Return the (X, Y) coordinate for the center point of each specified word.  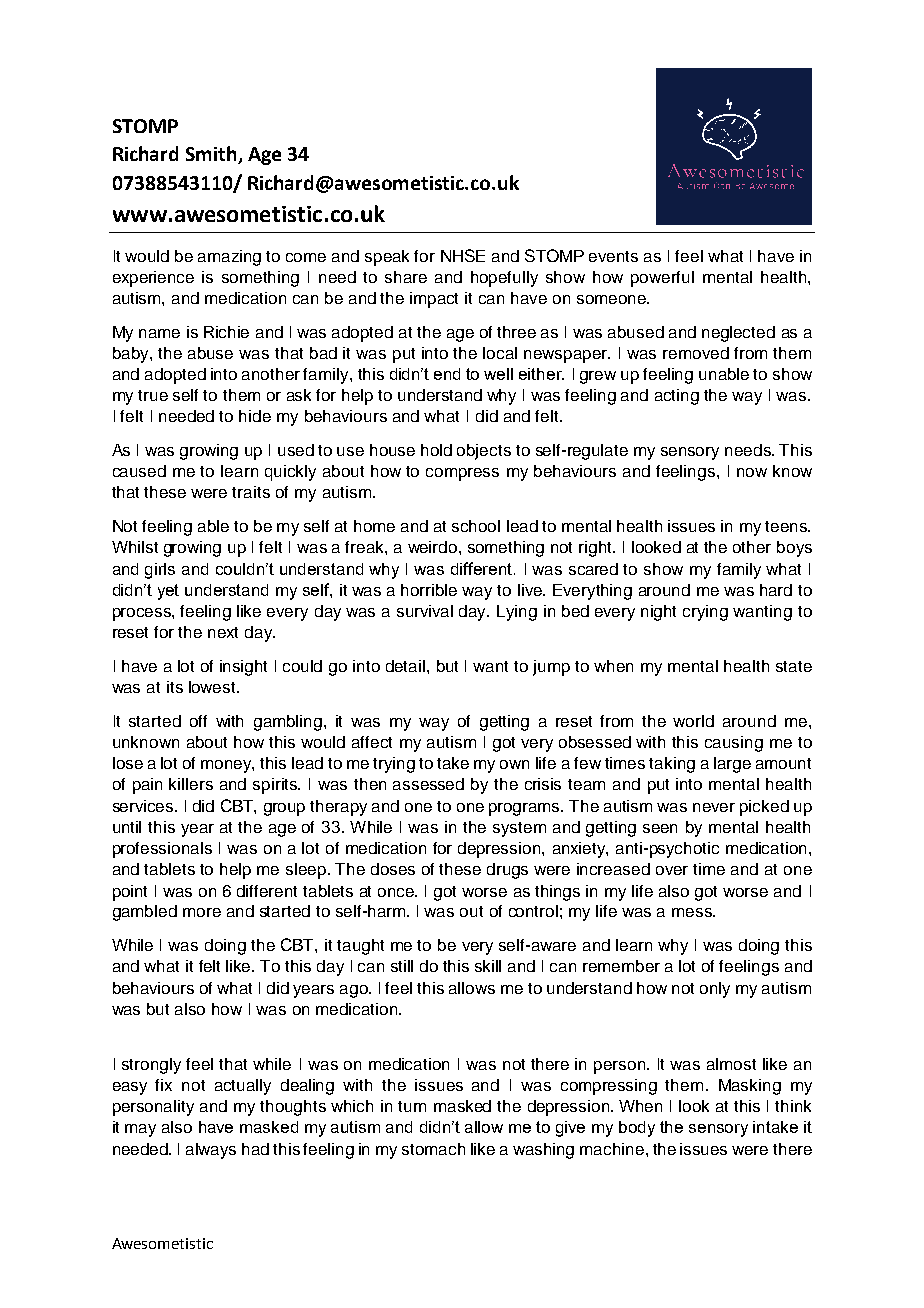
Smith (212, 155)
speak (387, 258)
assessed (428, 784)
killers (191, 784)
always (211, 1151)
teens (787, 526)
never (714, 807)
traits (251, 492)
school (476, 526)
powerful (662, 279)
